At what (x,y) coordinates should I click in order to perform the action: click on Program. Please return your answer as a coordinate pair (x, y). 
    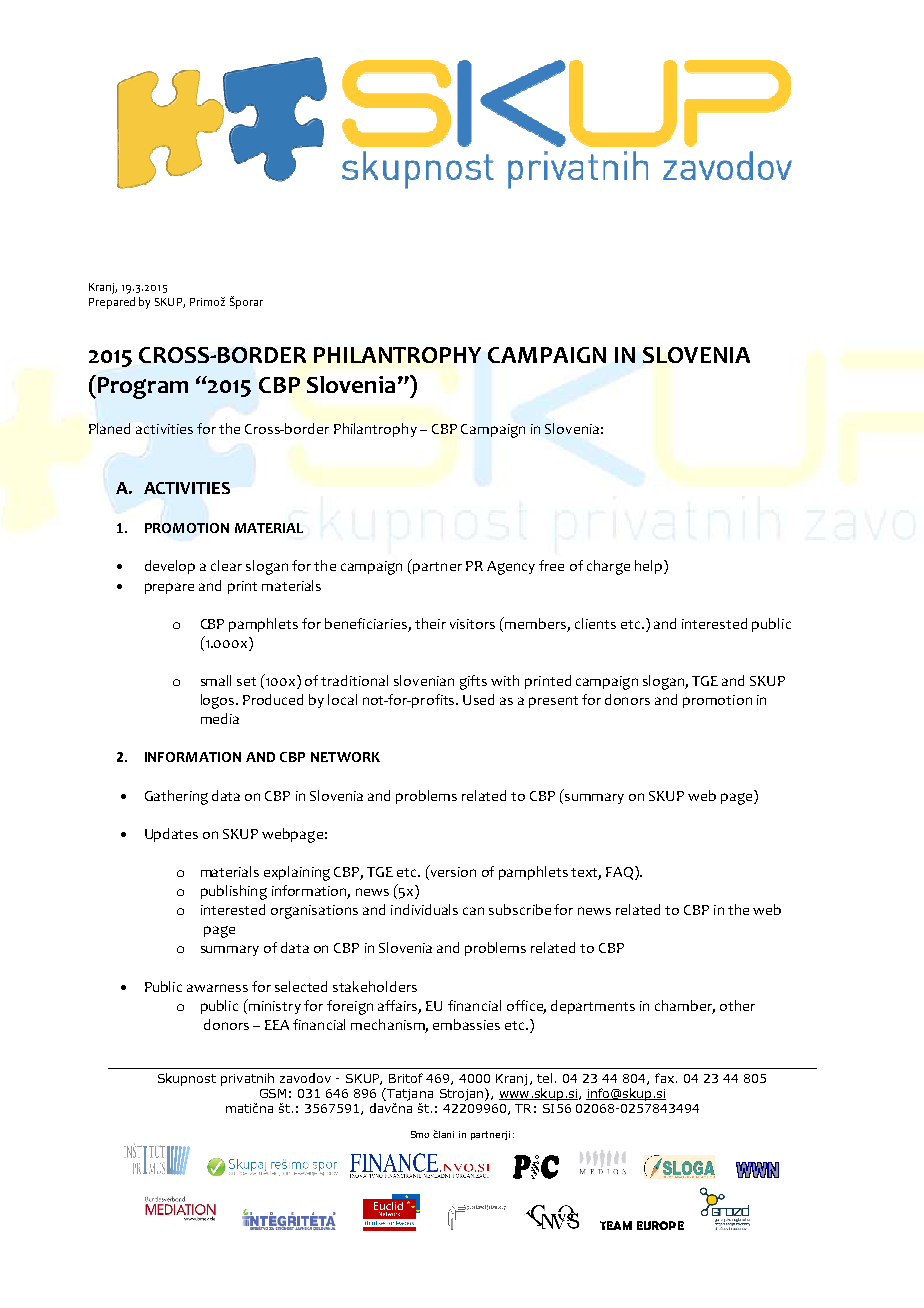
    Looking at the image, I should click on (143, 388).
